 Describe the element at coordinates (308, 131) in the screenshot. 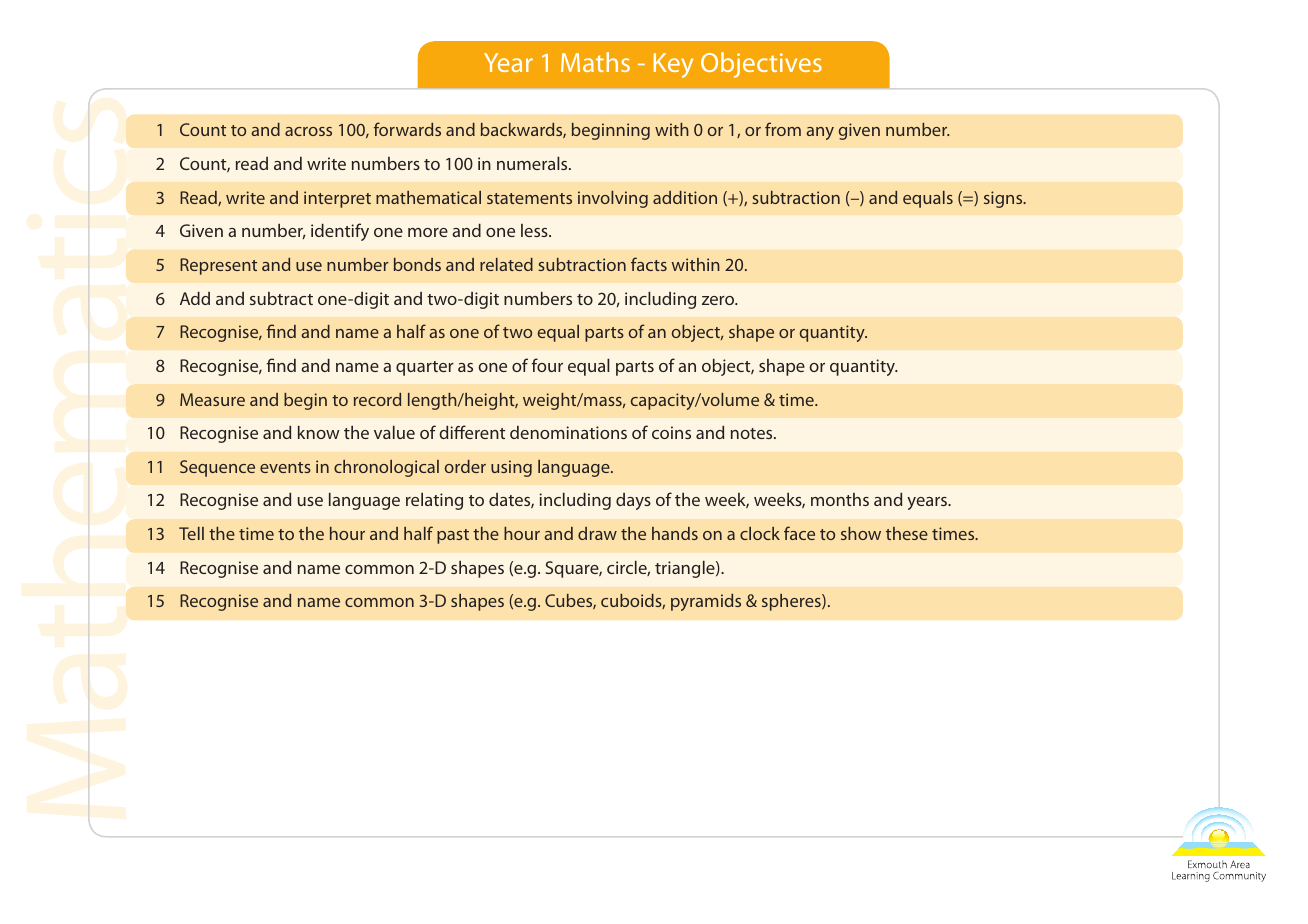

I see `across` at that location.
